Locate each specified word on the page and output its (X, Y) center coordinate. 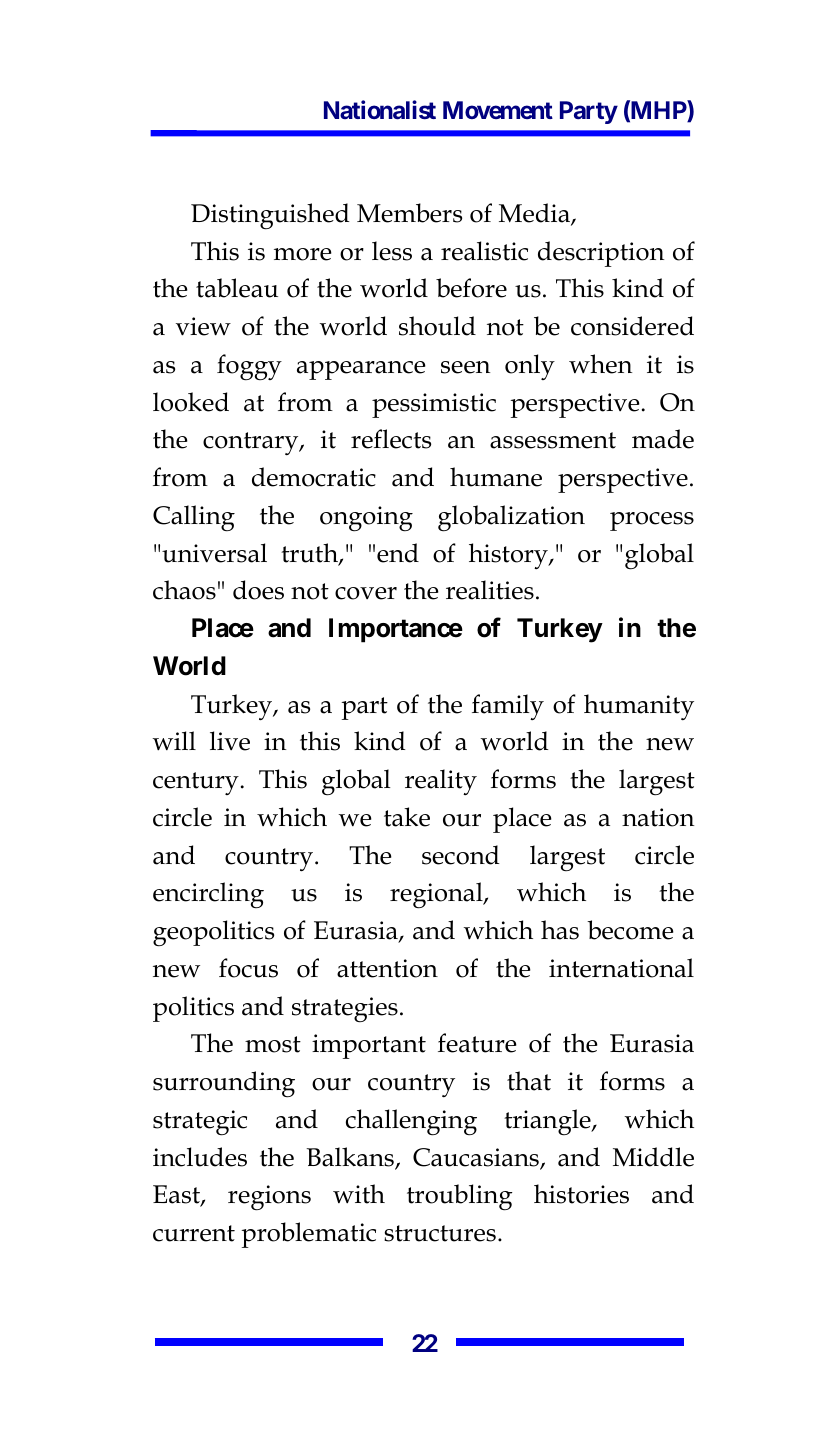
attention (387, 968)
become (630, 930)
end (398, 553)
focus (248, 968)
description (601, 254)
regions (269, 1198)
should (437, 326)
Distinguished (270, 216)
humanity (639, 707)
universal (214, 553)
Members (409, 213)
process (652, 521)
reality (441, 782)
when (600, 364)
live (230, 741)
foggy (249, 367)
